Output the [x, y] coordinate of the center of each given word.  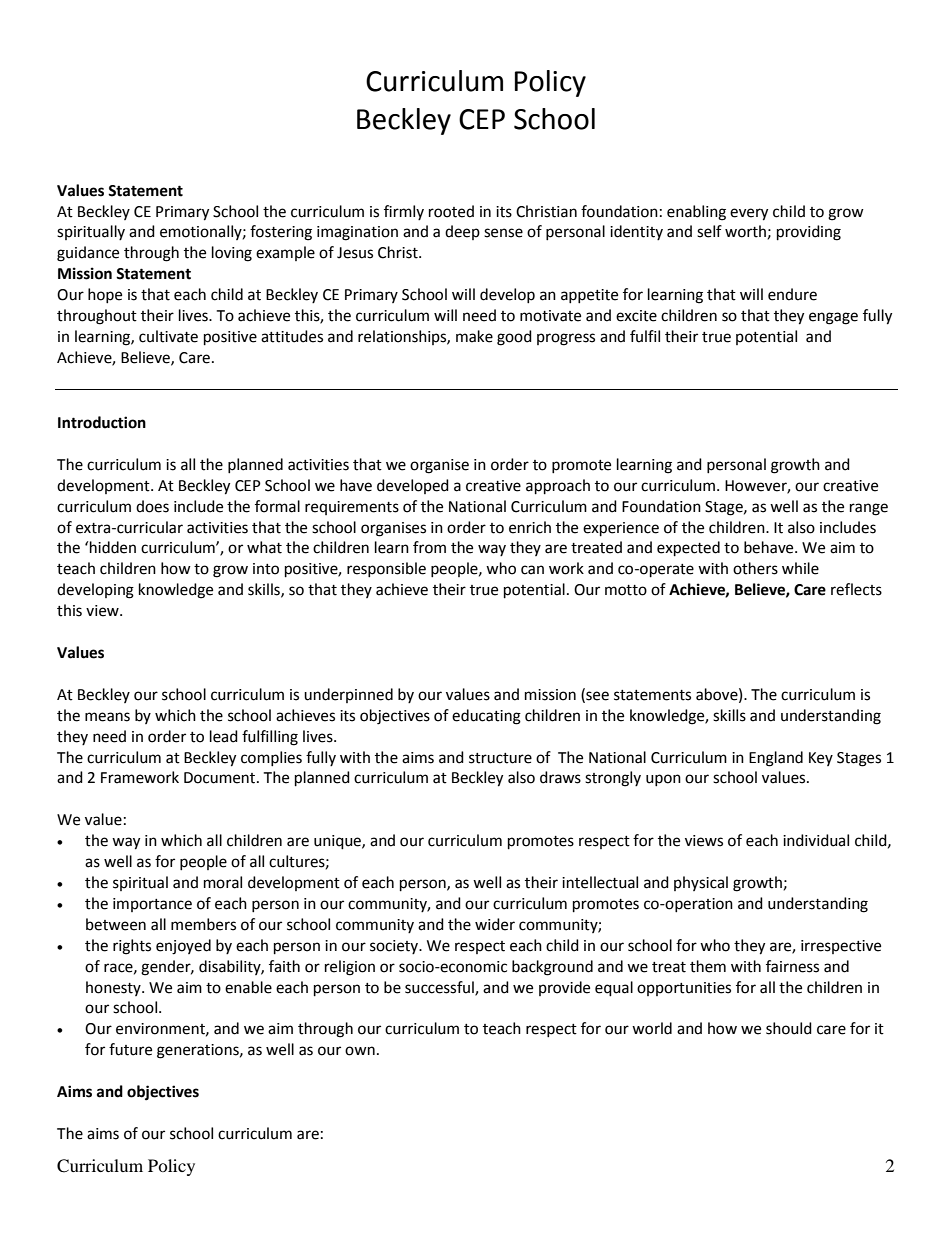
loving [232, 254]
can [532, 570]
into [266, 569]
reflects [856, 589]
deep [462, 232]
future [130, 1049]
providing [809, 233]
